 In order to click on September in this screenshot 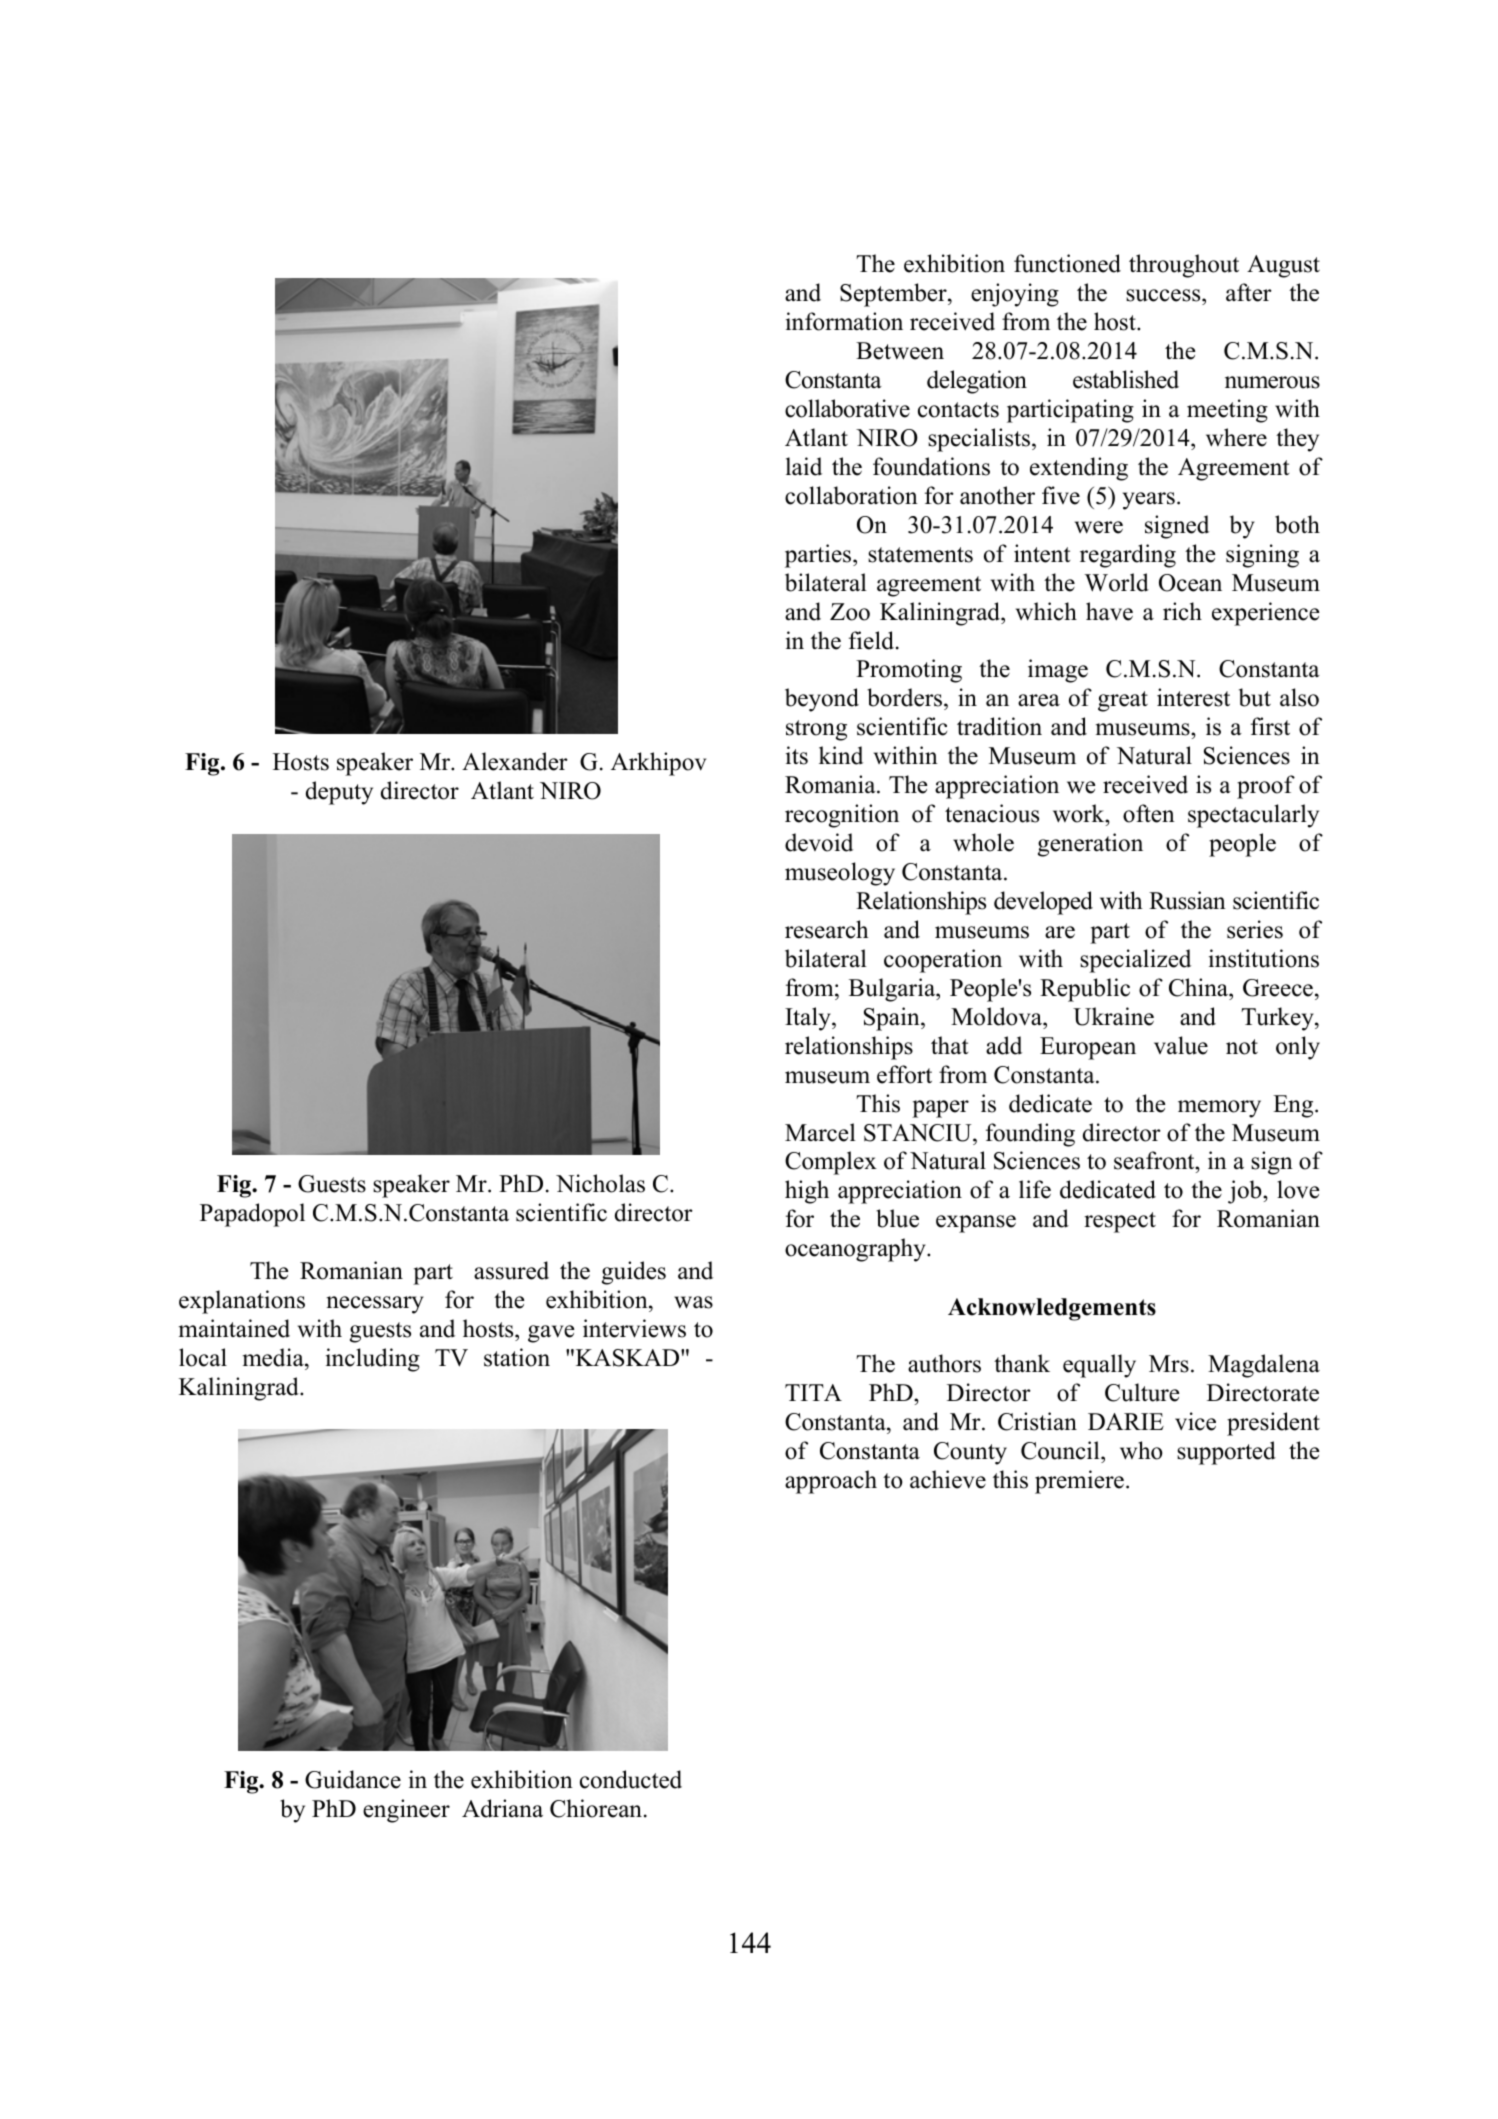, I will do `click(894, 295)`.
